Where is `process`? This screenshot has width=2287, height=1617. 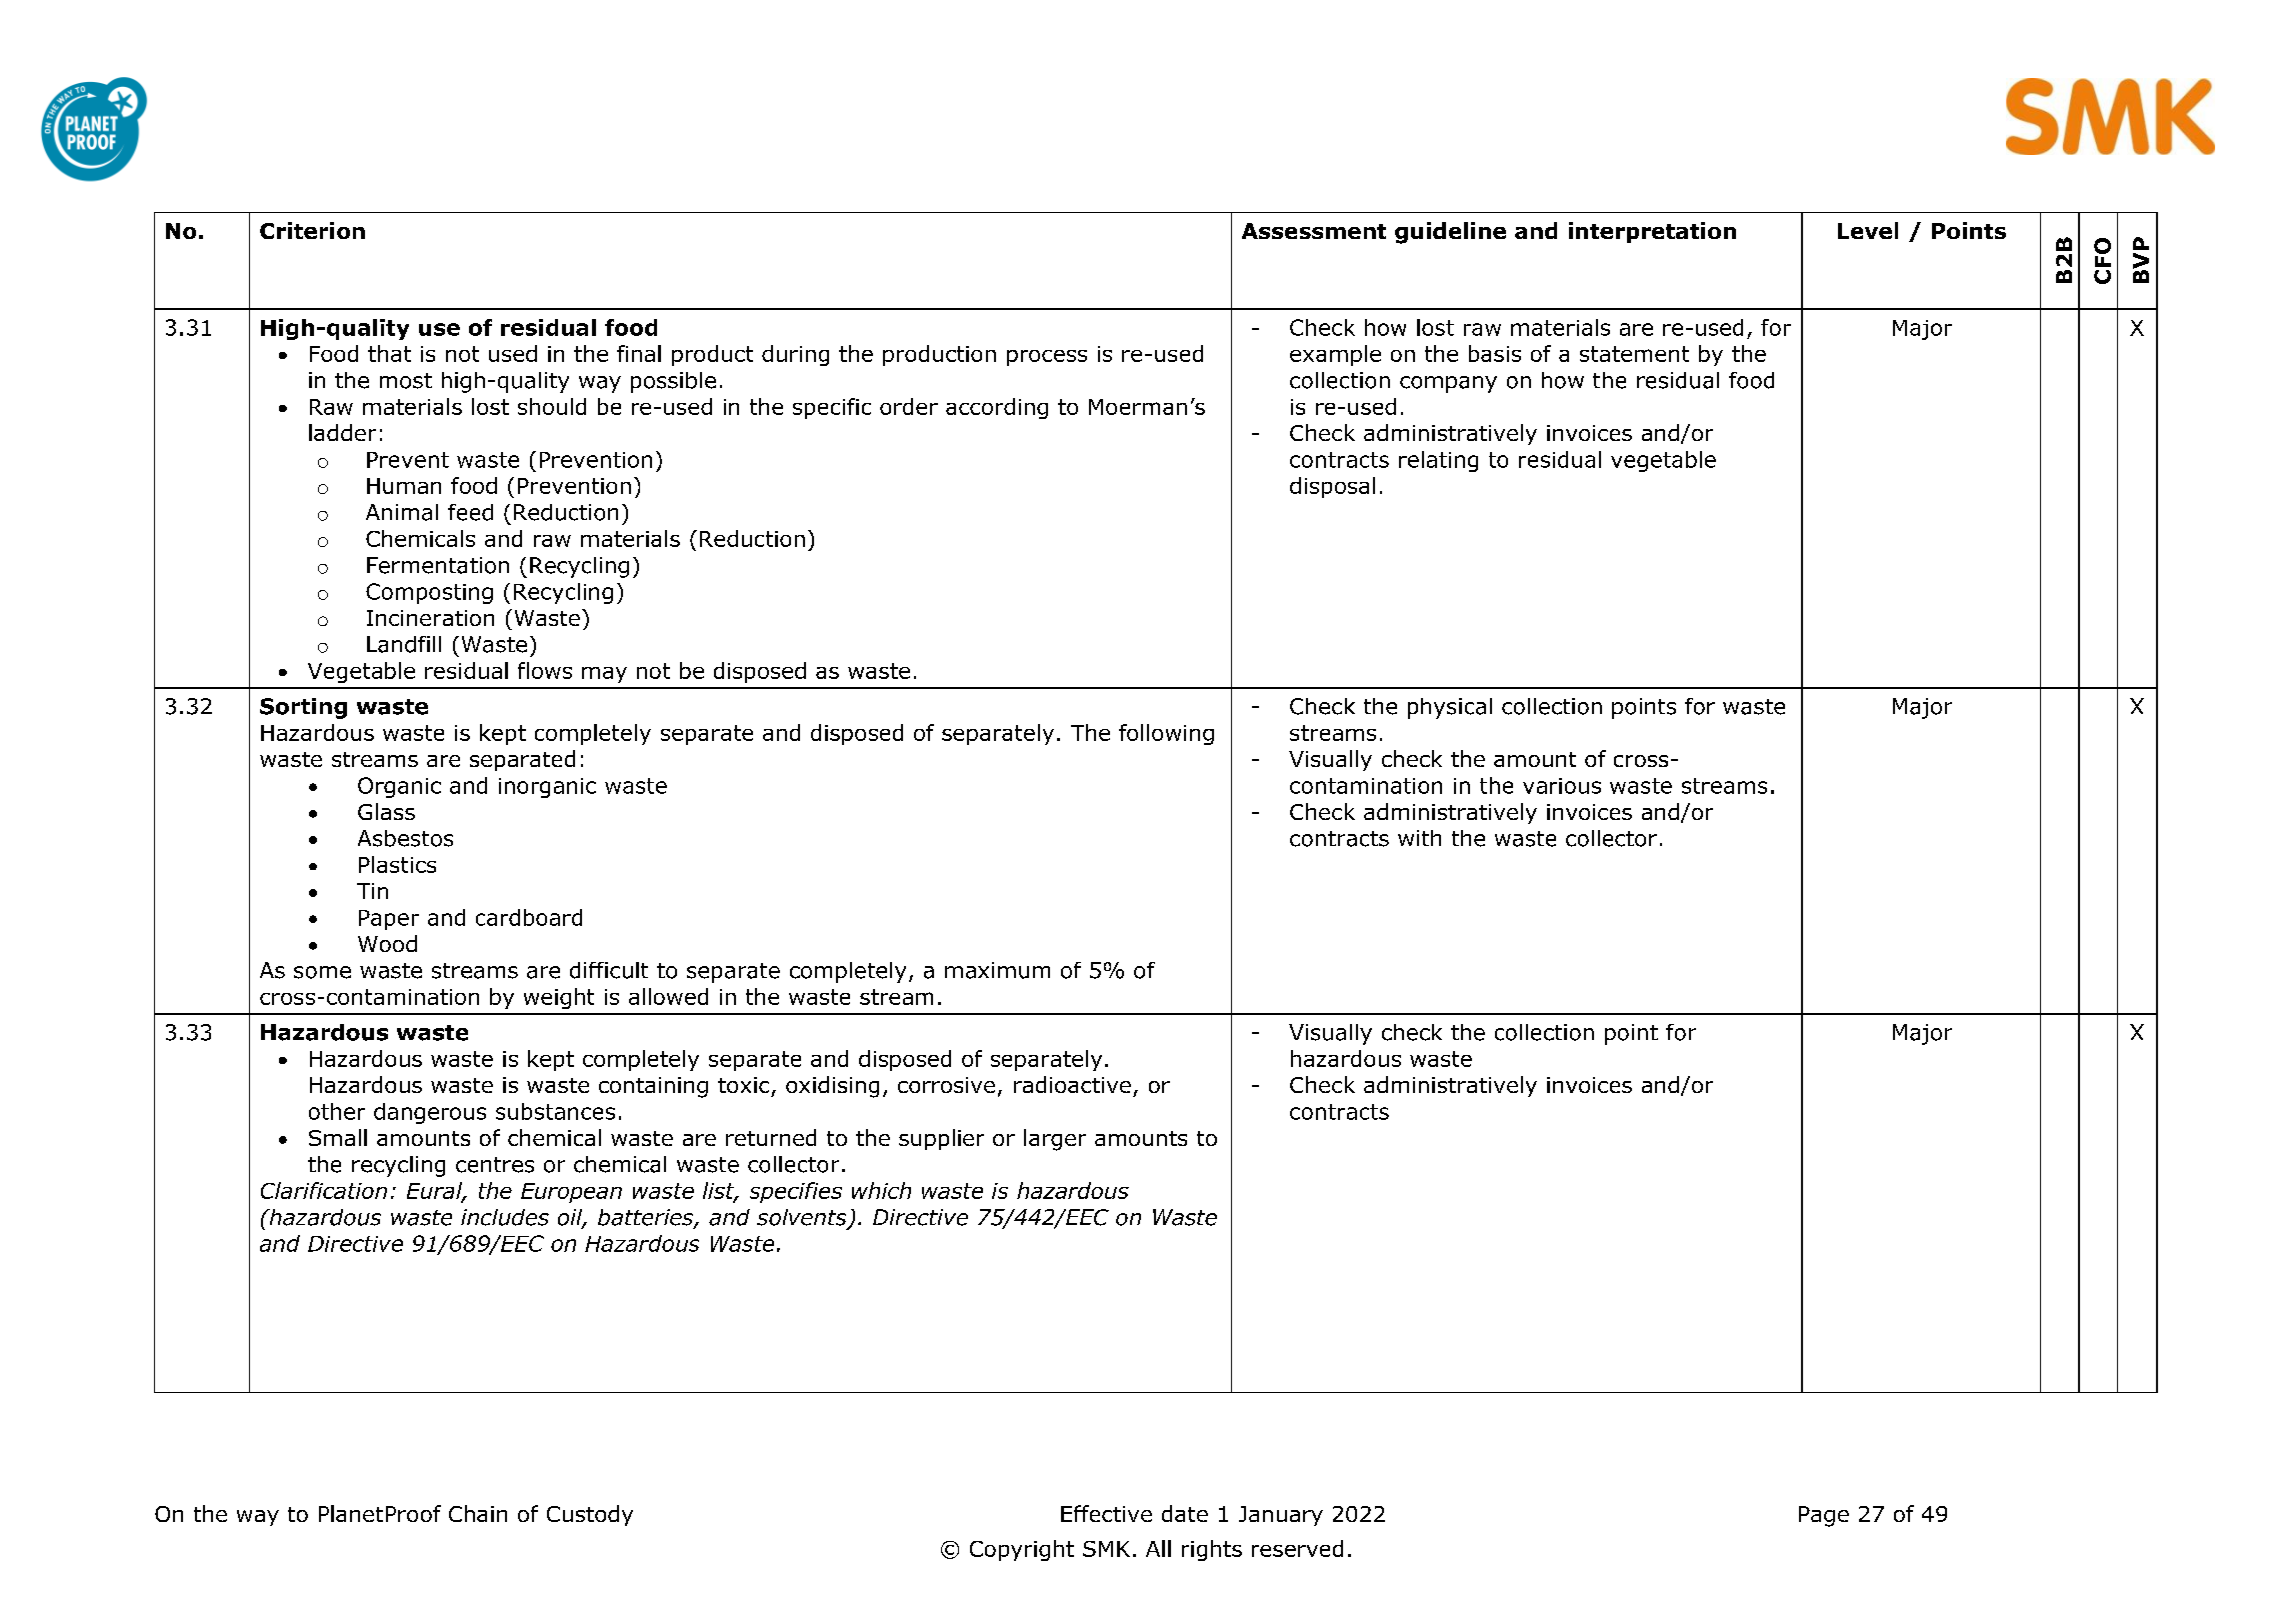
process is located at coordinates (1047, 358).
